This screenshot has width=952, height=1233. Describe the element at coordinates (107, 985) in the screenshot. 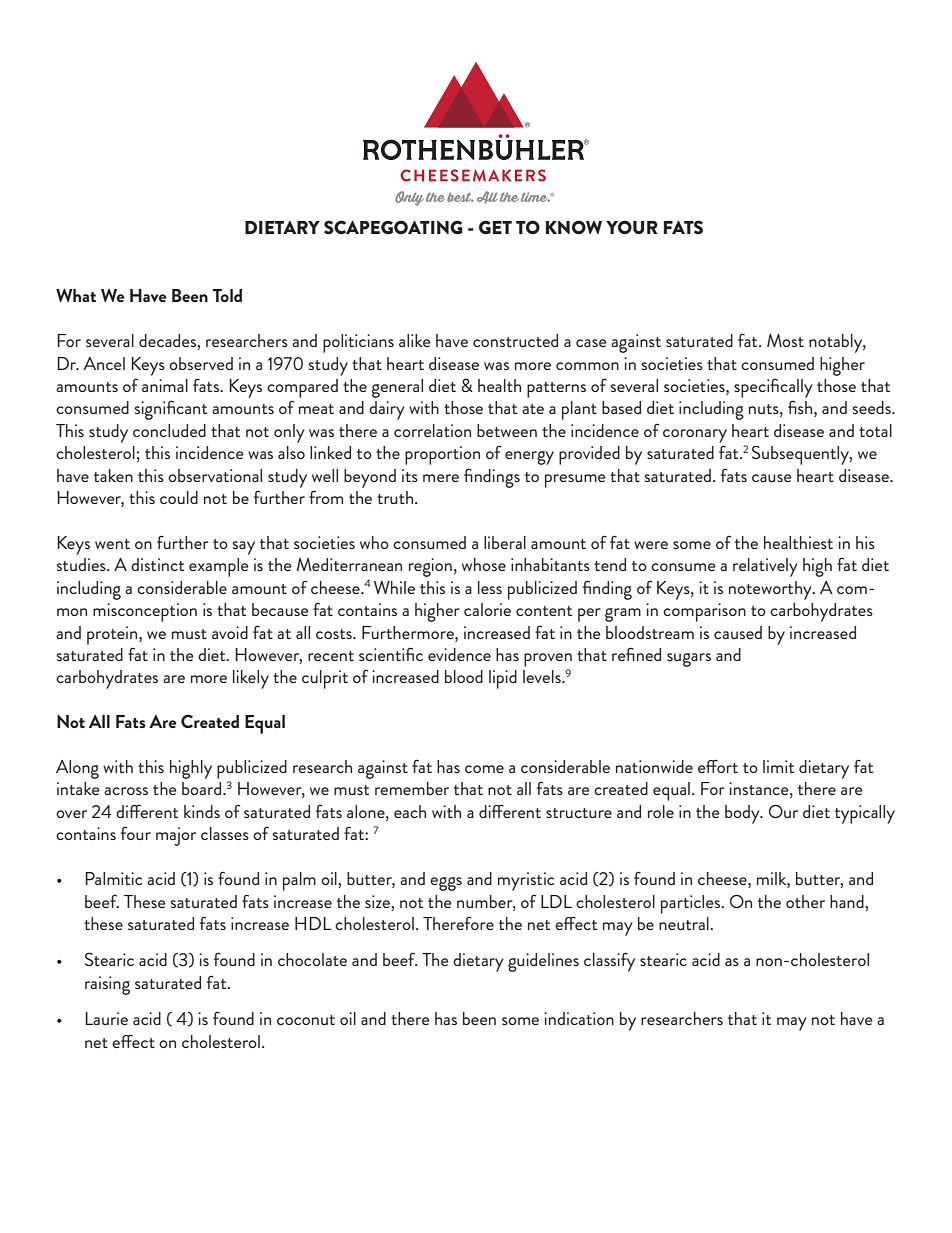

I see `raising` at that location.
